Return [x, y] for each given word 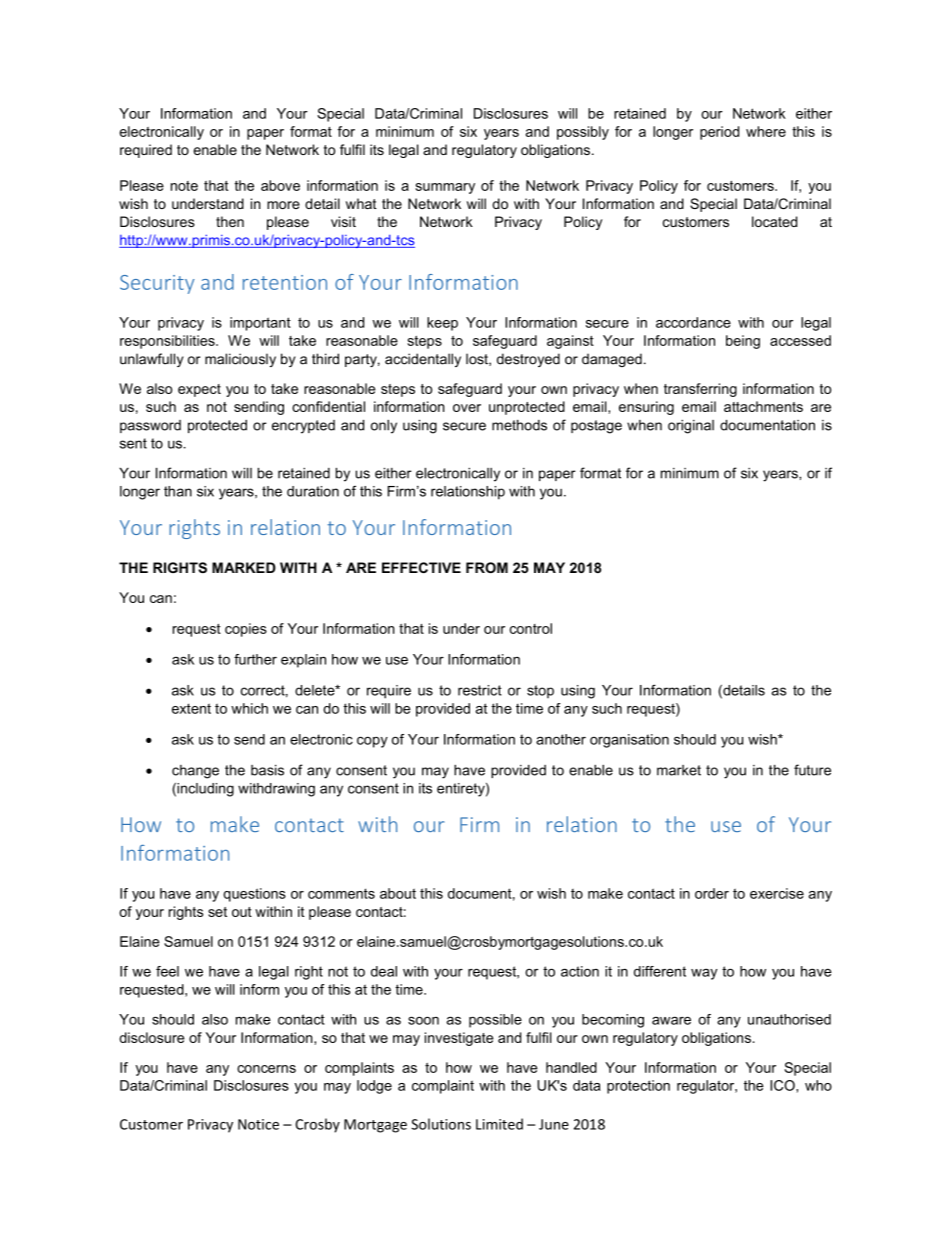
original [691, 427]
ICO [783, 1085]
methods [519, 425]
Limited [499, 1124]
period [719, 133]
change [195, 772]
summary [445, 188]
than [178, 491]
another [561, 739]
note [184, 186]
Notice [258, 1124]
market [679, 770]
